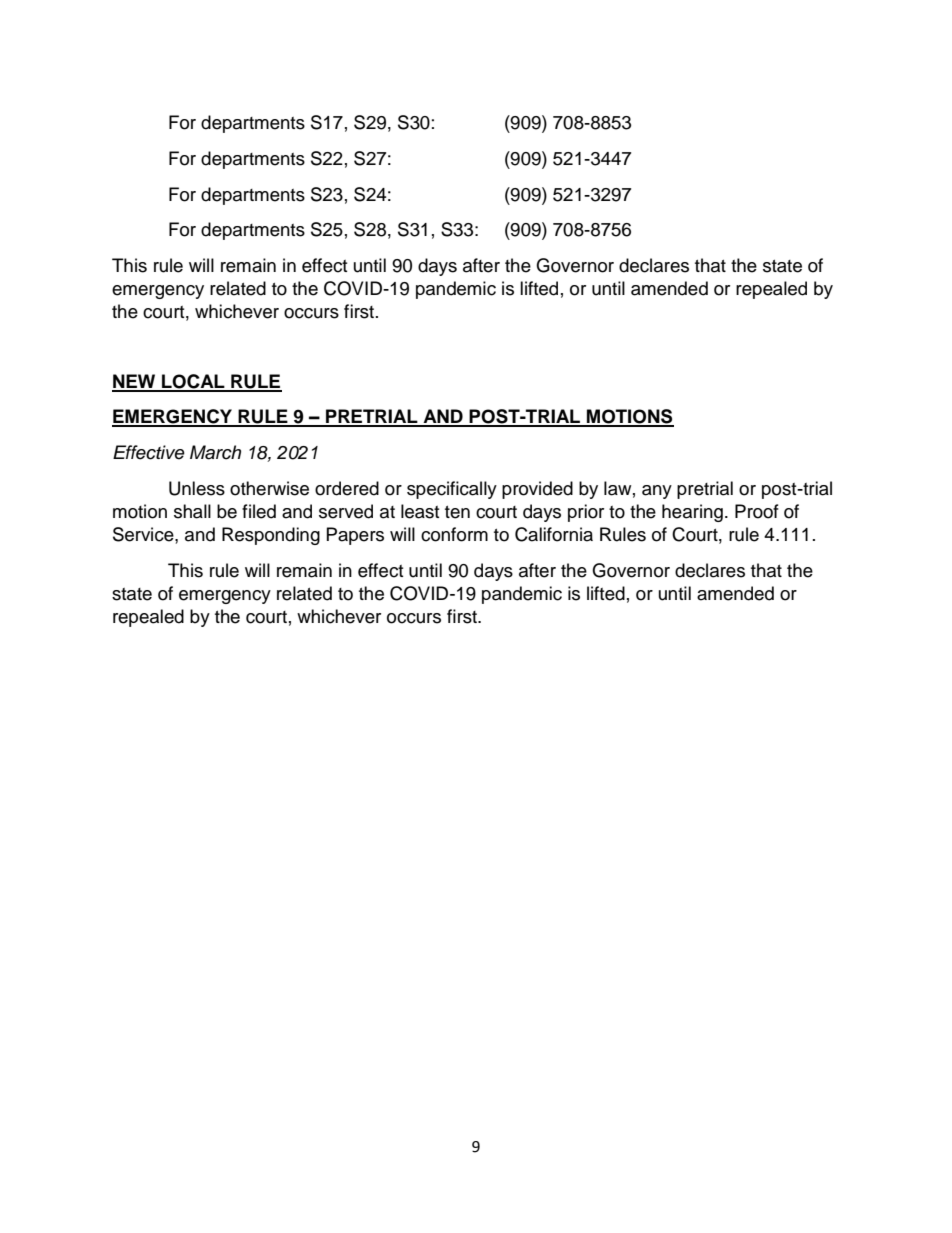 The image size is (952, 1233). I want to click on provided, so click(537, 490).
